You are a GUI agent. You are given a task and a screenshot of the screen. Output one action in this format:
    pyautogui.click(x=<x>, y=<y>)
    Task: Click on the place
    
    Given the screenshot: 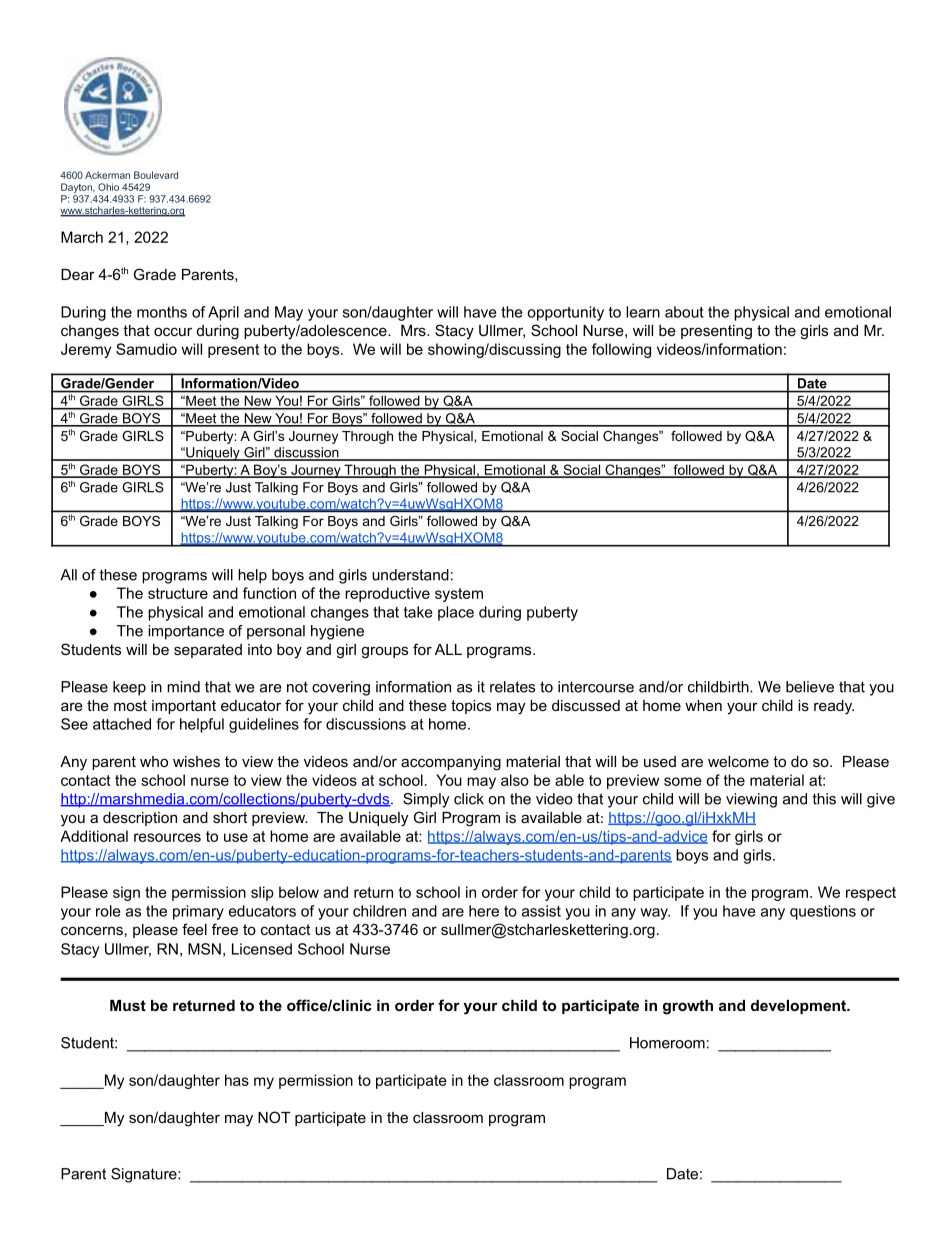 What is the action you would take?
    pyautogui.click(x=456, y=613)
